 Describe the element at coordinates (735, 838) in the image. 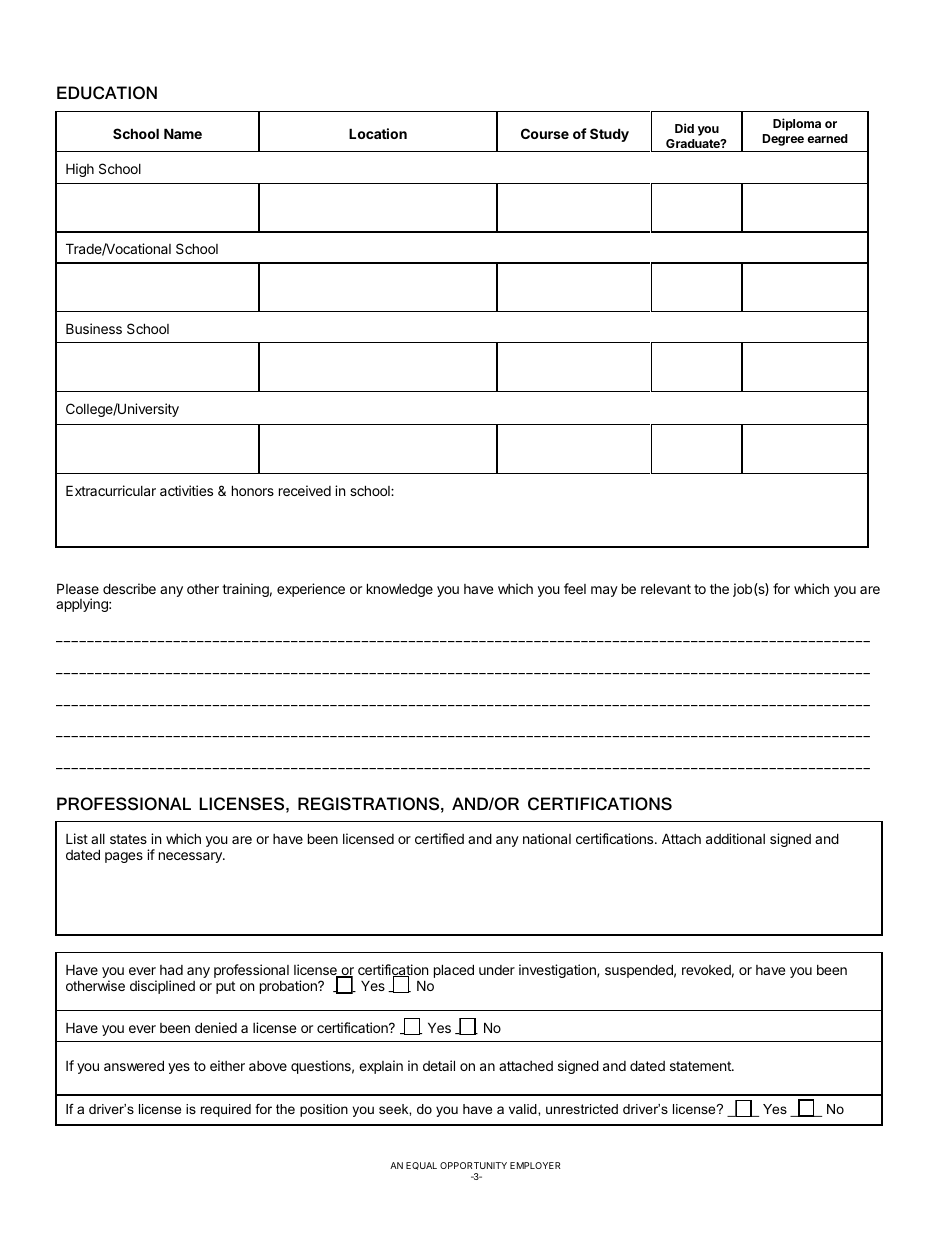

I see `additional` at that location.
